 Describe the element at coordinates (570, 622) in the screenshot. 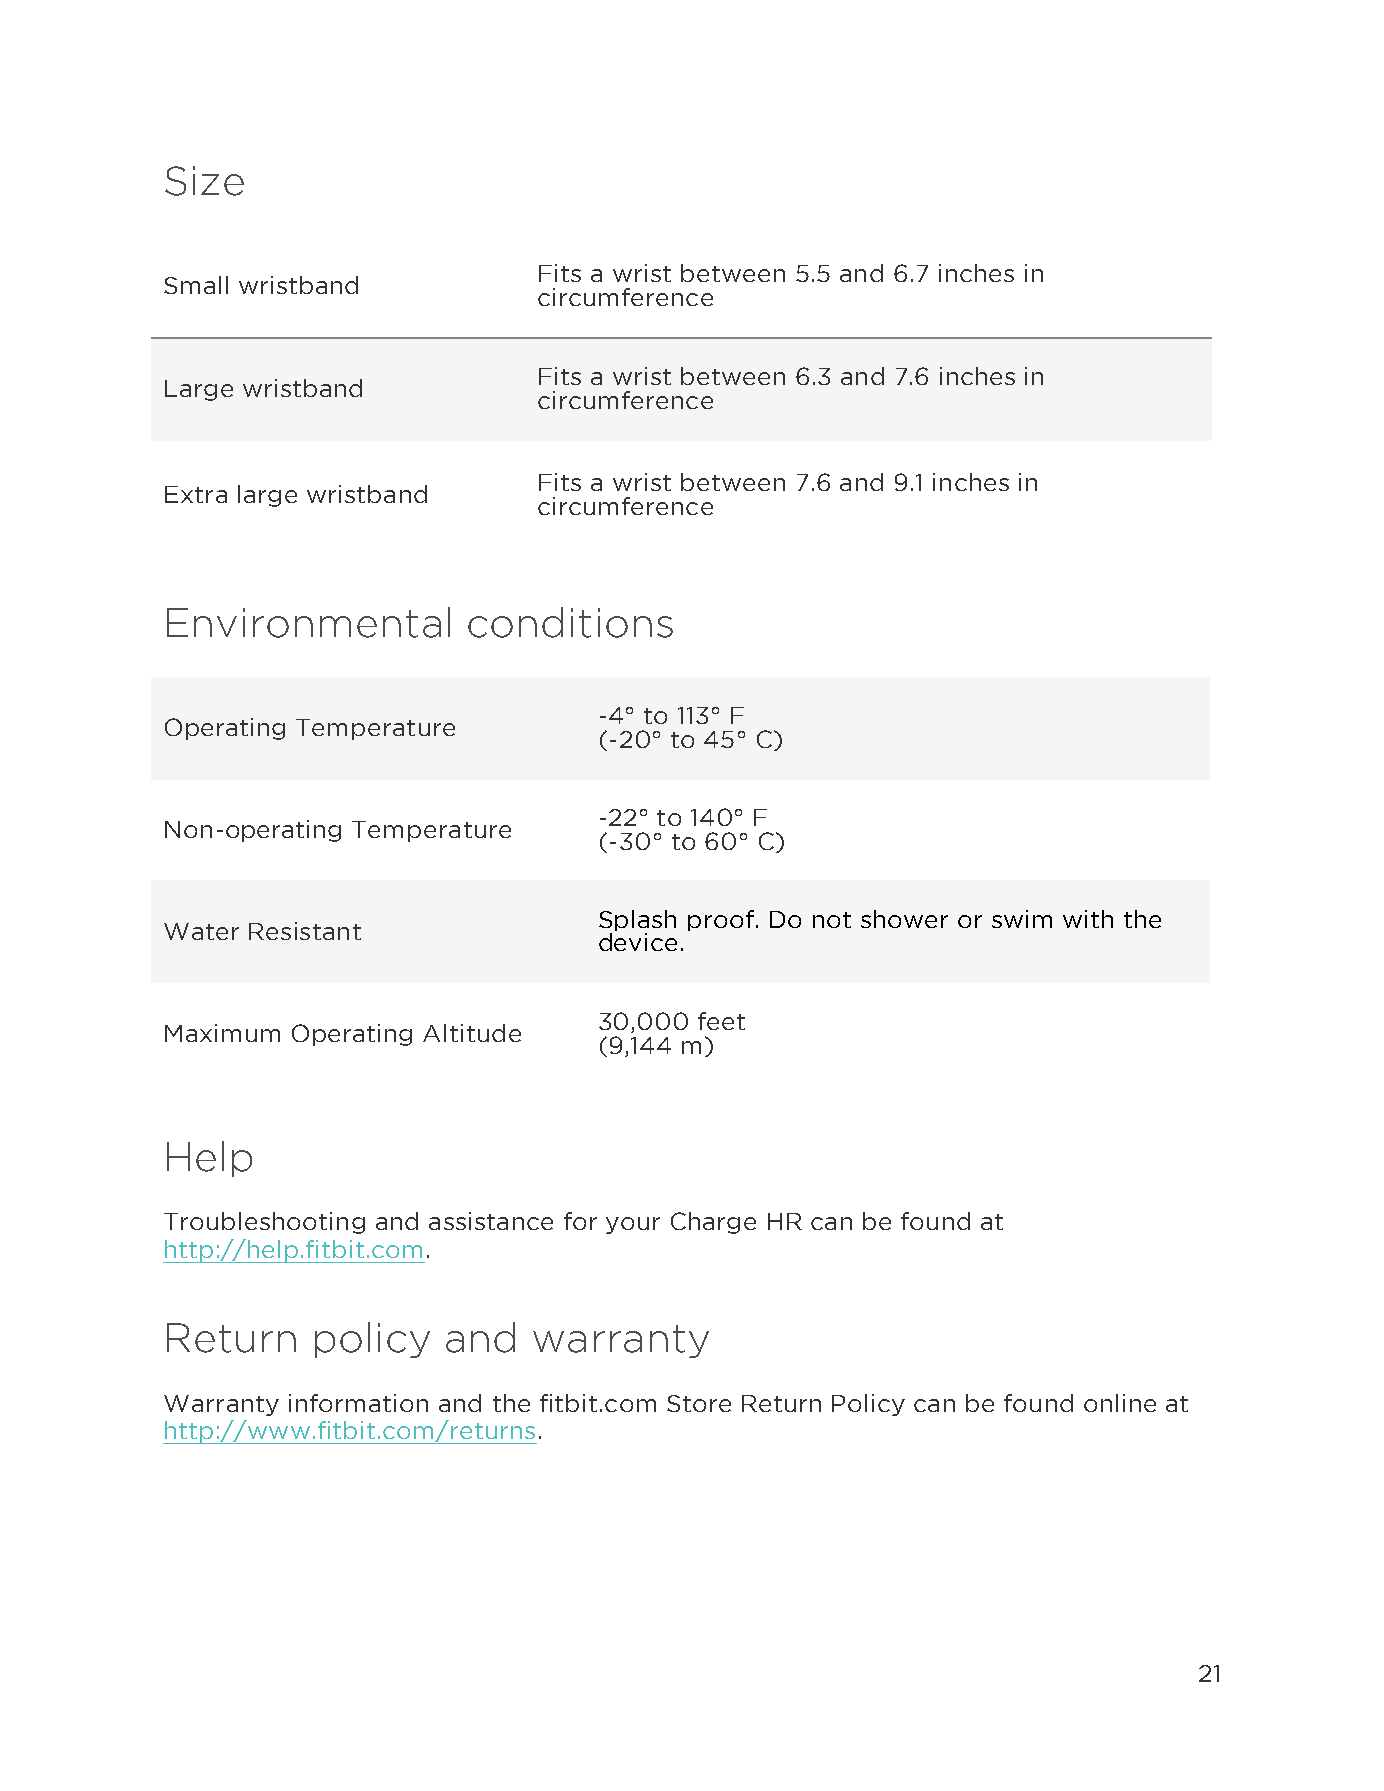

I see `conditions` at that location.
